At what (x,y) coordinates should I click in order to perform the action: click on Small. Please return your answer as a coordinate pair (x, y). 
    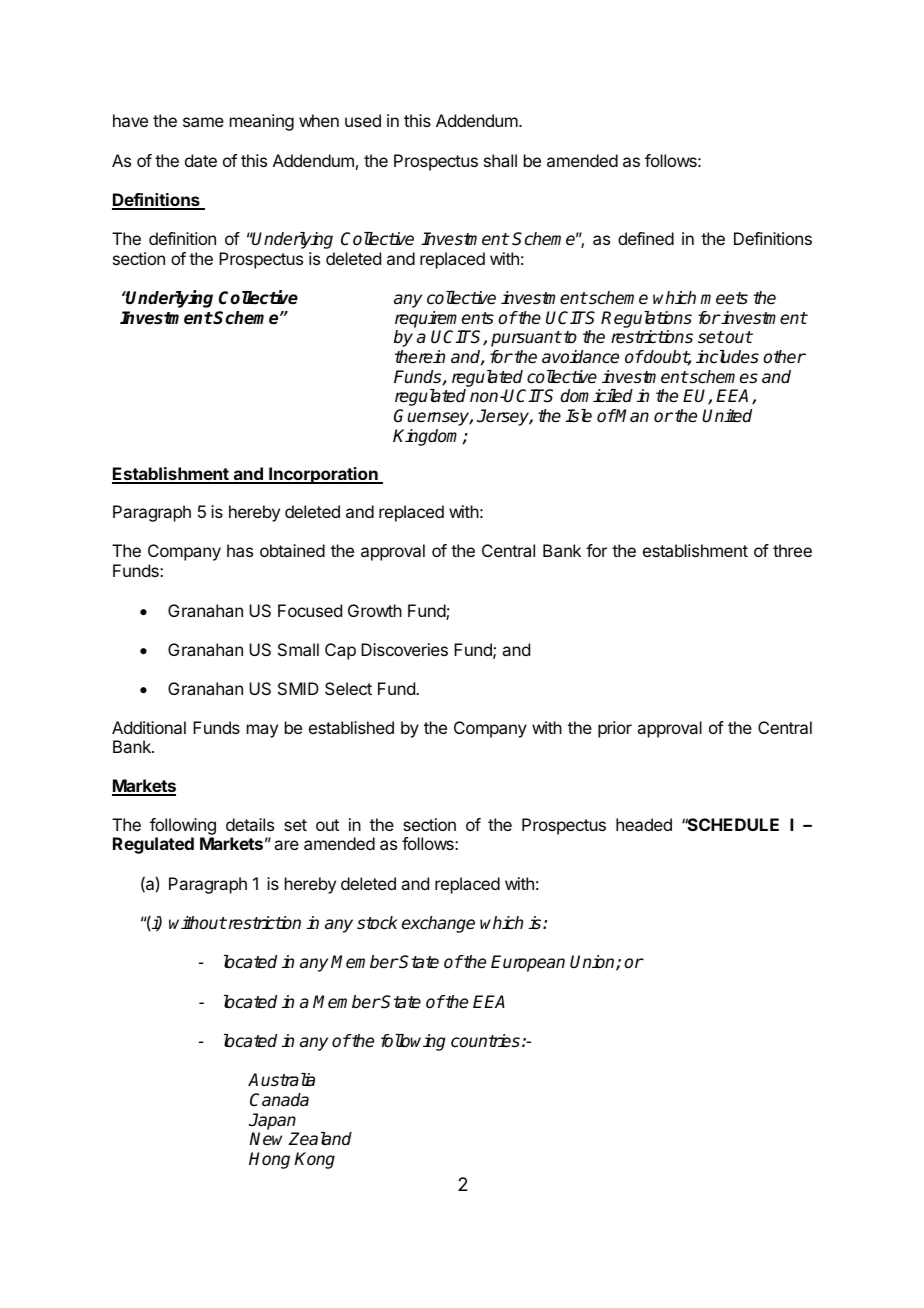
    Looking at the image, I should click on (298, 649).
